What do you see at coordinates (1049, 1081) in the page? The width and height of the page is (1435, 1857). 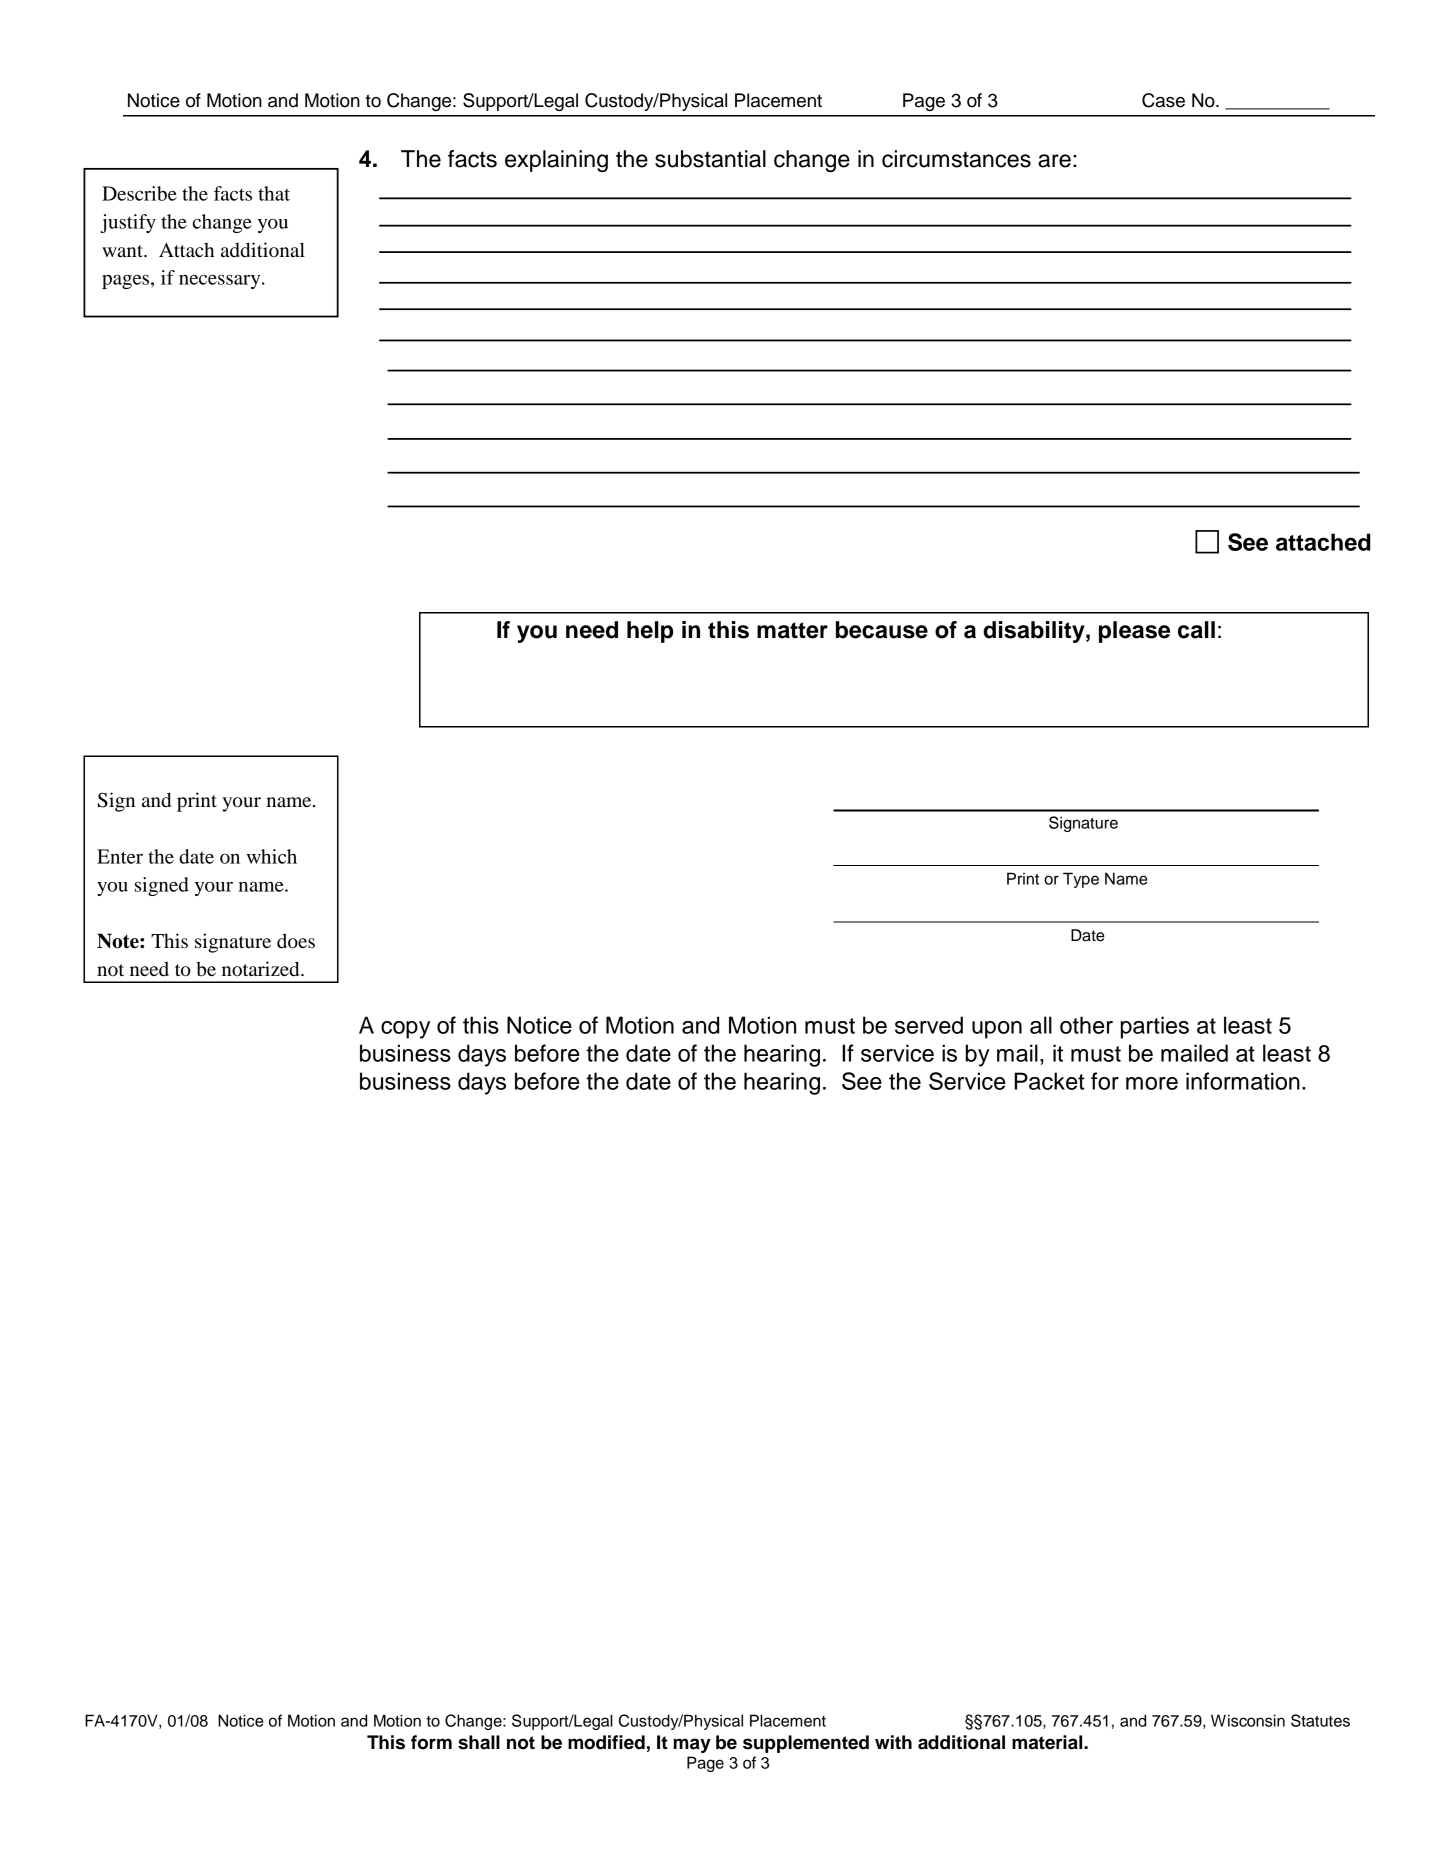 I see `Packet` at bounding box center [1049, 1081].
